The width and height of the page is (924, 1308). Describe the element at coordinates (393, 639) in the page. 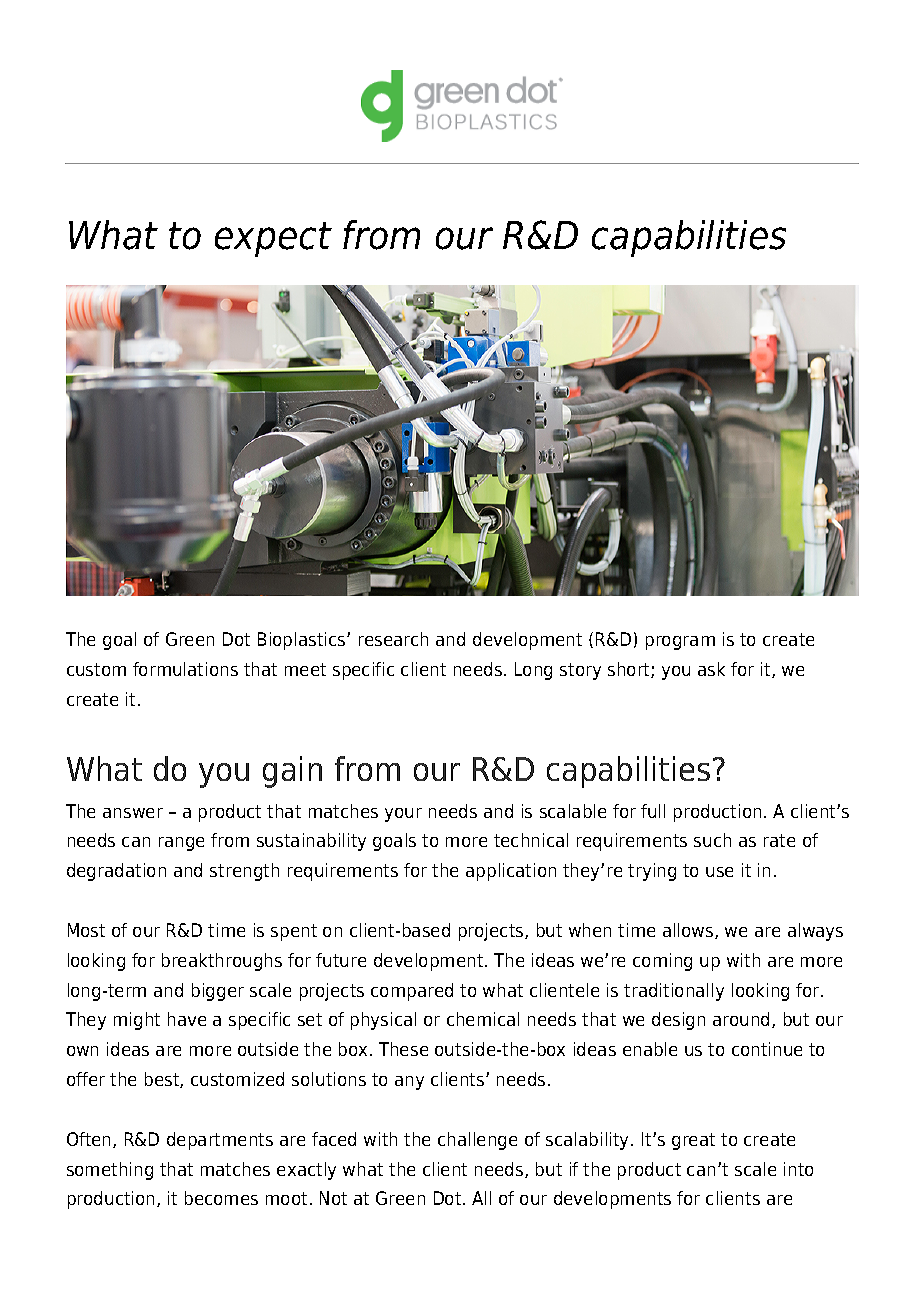

I see `research` at that location.
